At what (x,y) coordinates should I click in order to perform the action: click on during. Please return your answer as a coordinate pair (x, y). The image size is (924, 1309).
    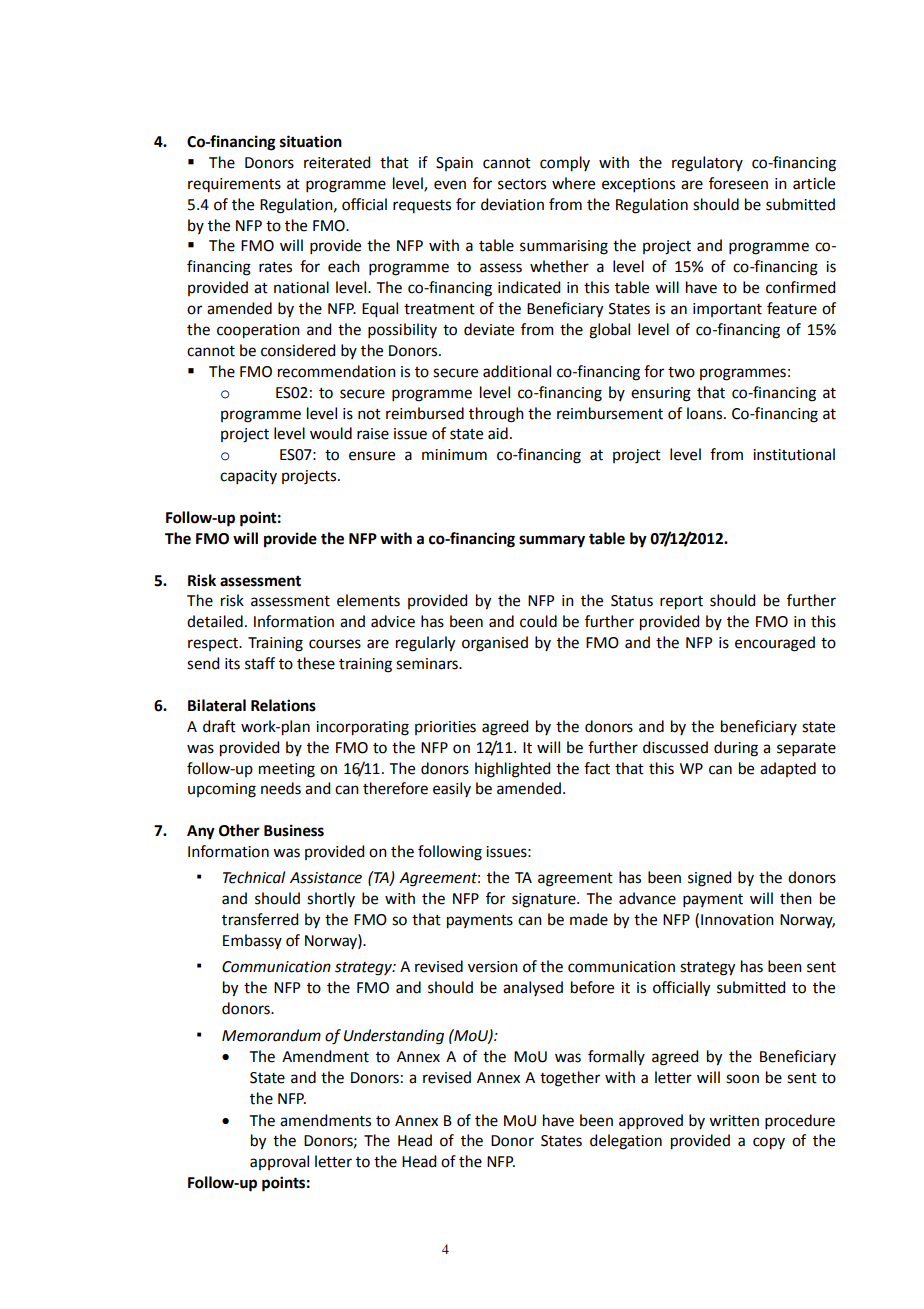
    Looking at the image, I should click on (736, 749).
